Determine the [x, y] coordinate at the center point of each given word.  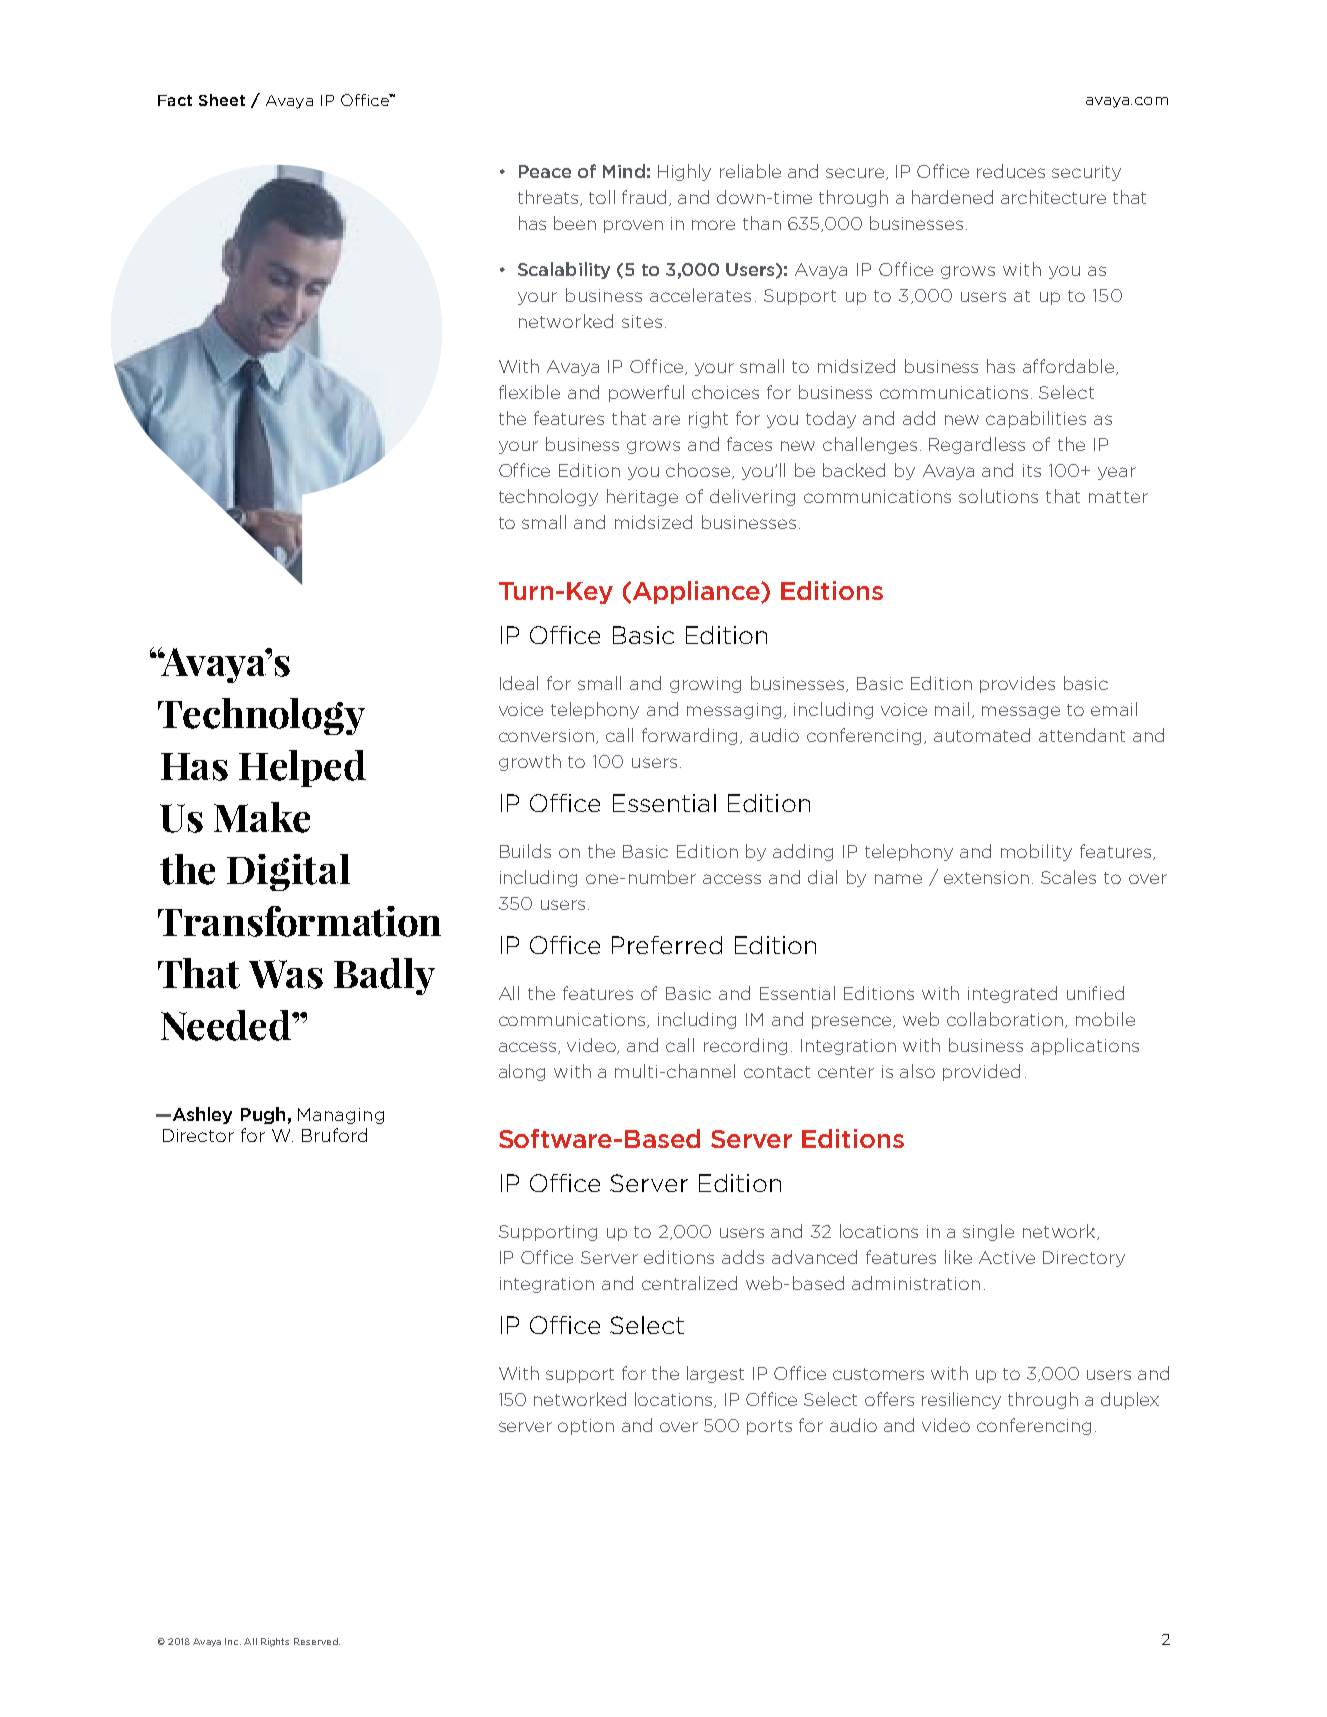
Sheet [222, 100]
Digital [288, 872]
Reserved [317, 1641]
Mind [624, 171]
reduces [1011, 171]
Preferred [667, 945]
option [586, 1427]
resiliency [961, 1400]
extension [986, 877]
